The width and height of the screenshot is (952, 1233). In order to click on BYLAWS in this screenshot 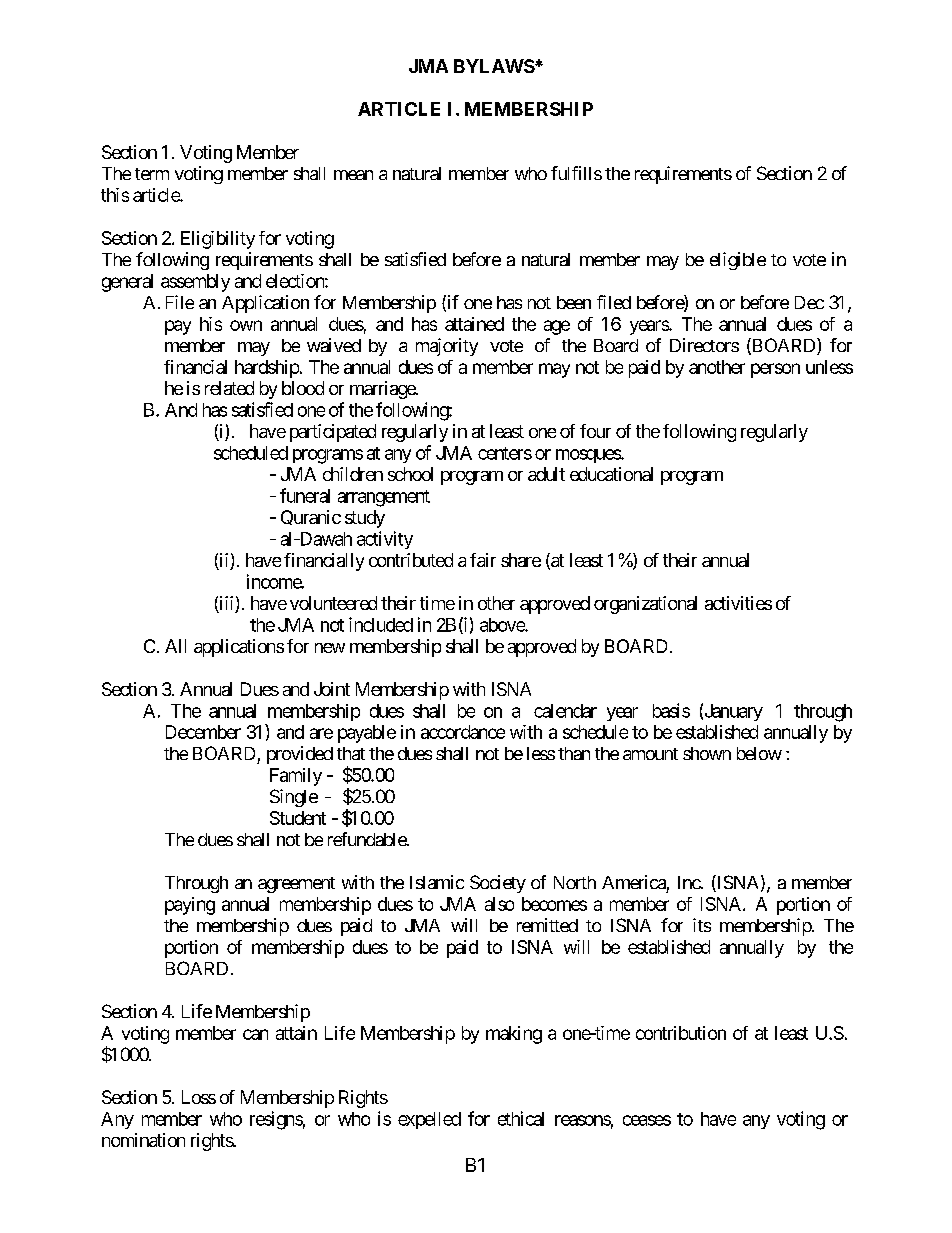, I will do `click(494, 66)`.
